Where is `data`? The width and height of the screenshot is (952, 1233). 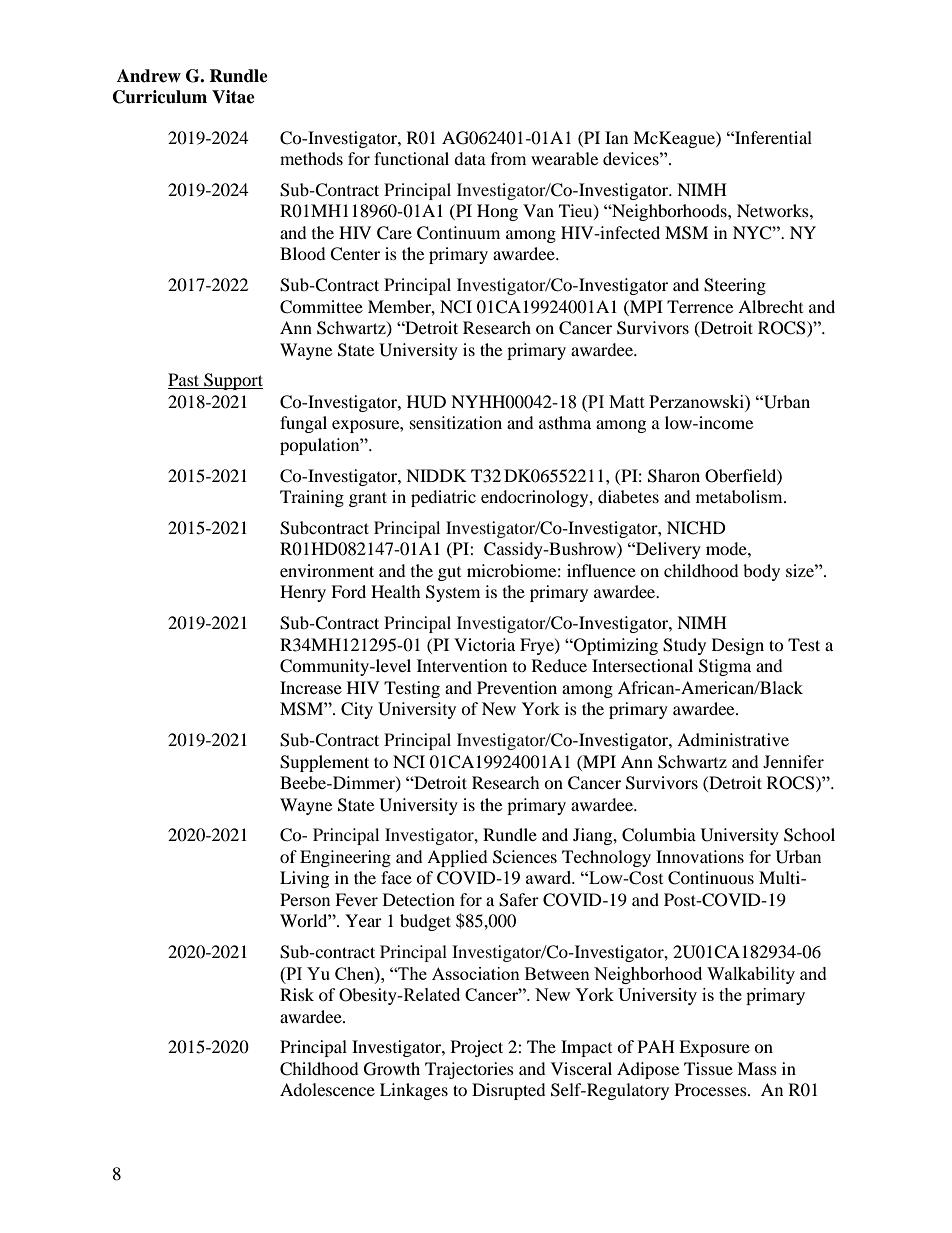 data is located at coordinates (470, 158).
